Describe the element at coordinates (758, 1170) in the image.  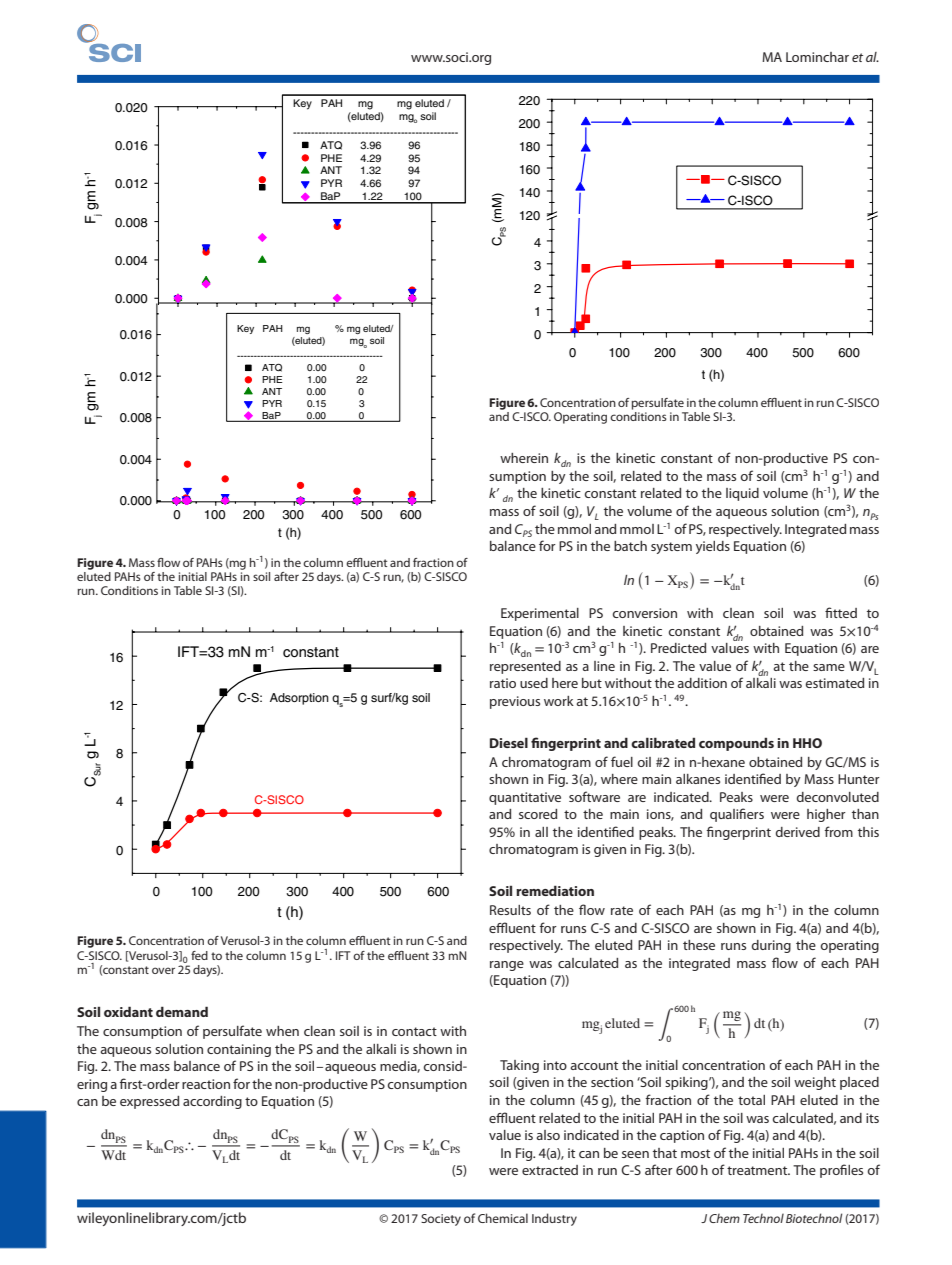
I see `treatment` at that location.
